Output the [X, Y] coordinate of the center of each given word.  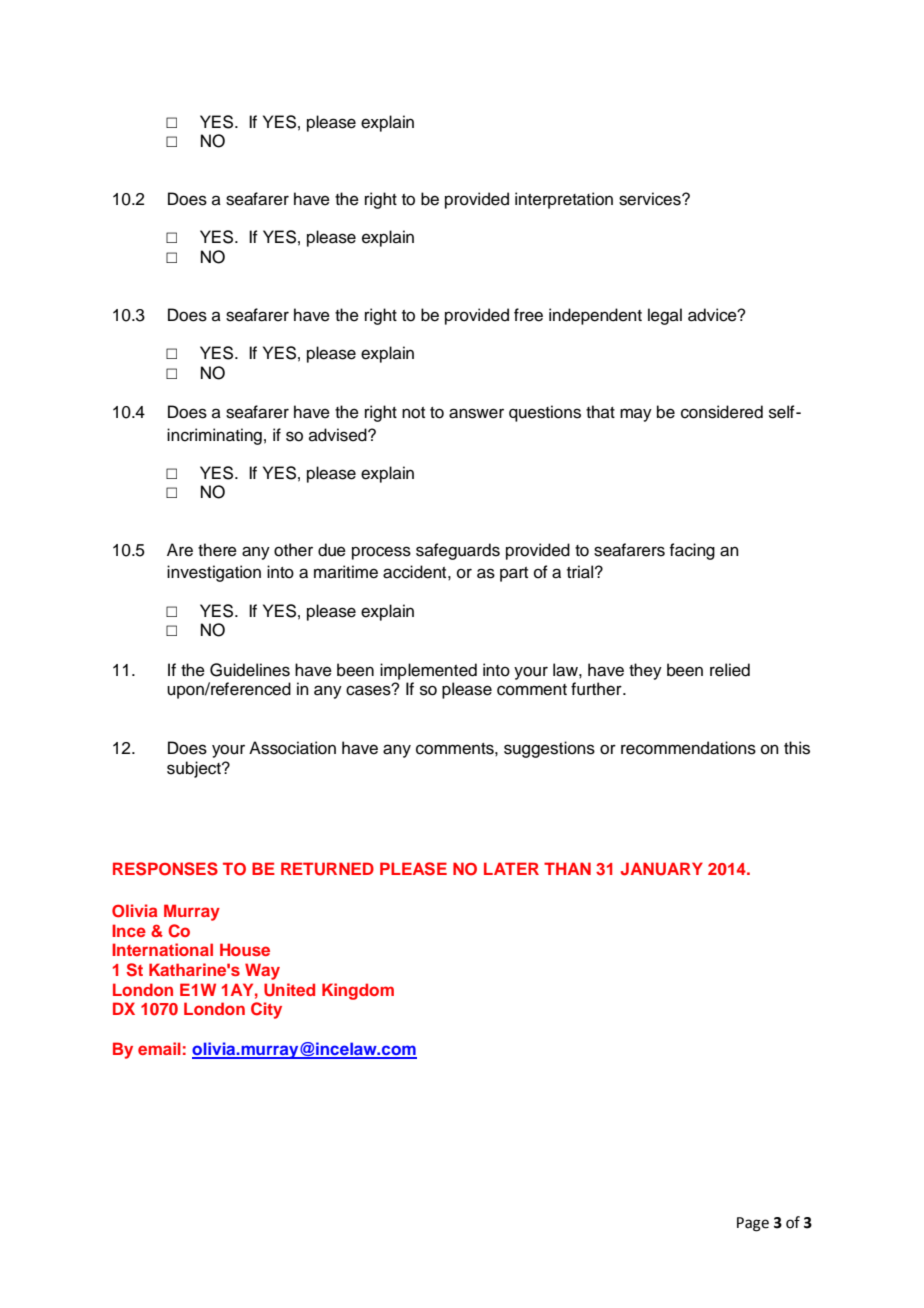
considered [722, 412]
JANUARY [662, 869]
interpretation [564, 200]
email [159, 1048]
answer [476, 413]
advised [339, 435]
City [266, 1010]
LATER [511, 868]
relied [730, 670]
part [514, 574]
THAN [567, 868]
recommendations [688, 748]
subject [195, 769]
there [217, 550]
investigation [214, 573]
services [651, 199]
